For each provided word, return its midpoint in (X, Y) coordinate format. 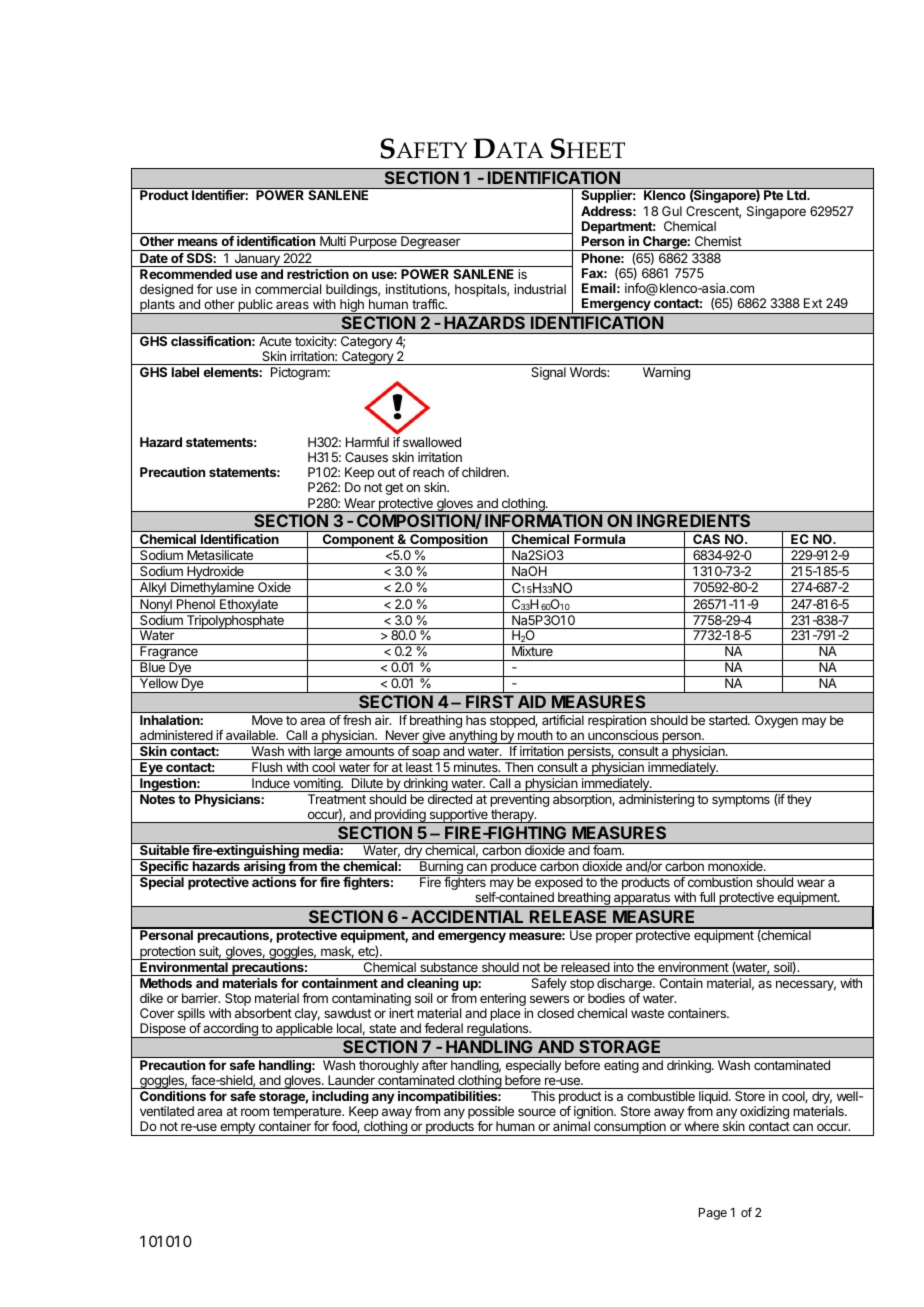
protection (167, 953)
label (185, 372)
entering (503, 1001)
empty (237, 1129)
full (707, 897)
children (485, 472)
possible (491, 1114)
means (198, 242)
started (729, 720)
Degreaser (430, 243)
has (476, 720)
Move (267, 720)
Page (713, 1214)
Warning (666, 373)
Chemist (718, 241)
